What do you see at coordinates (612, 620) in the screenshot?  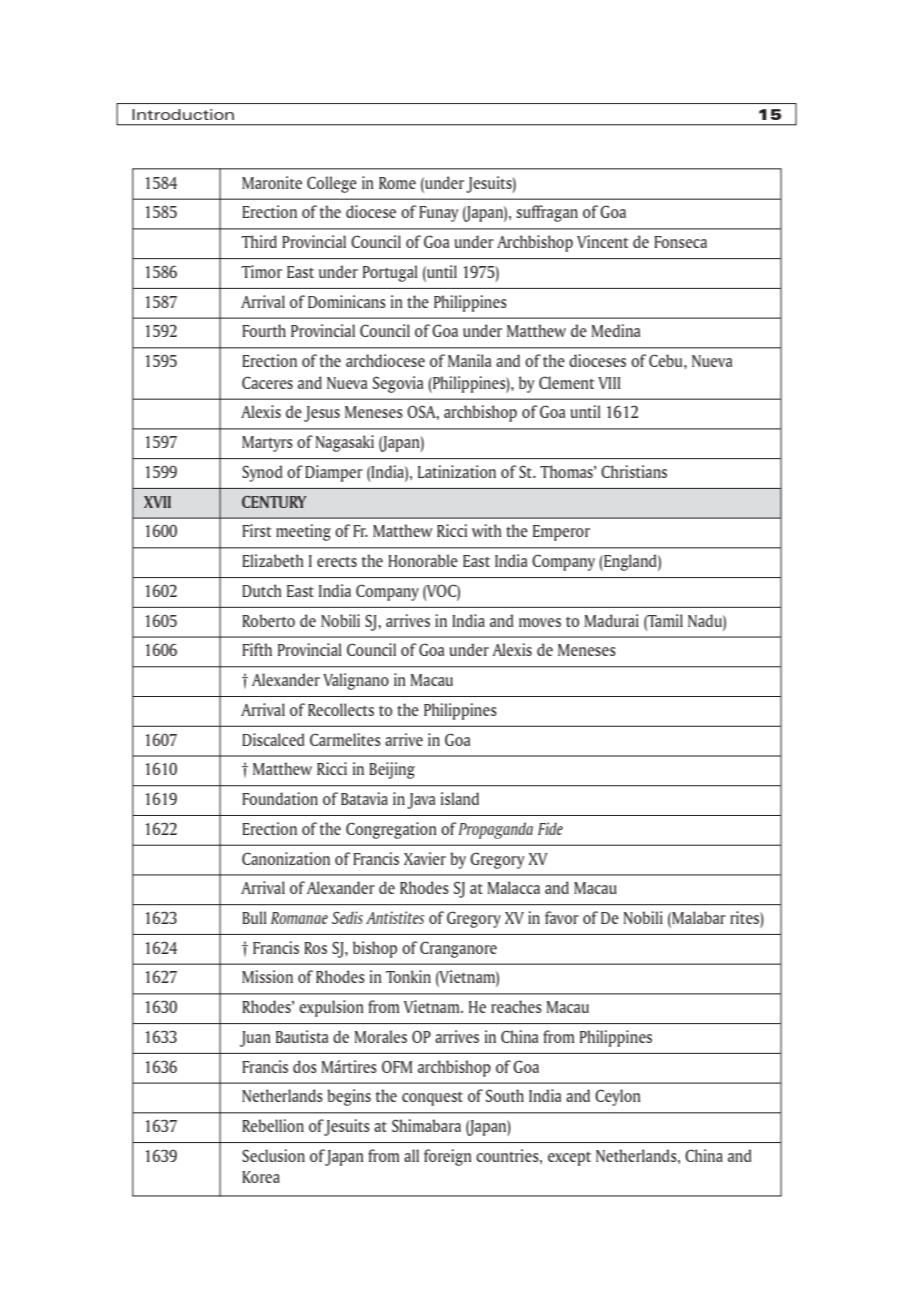 I see `Madurai` at bounding box center [612, 620].
